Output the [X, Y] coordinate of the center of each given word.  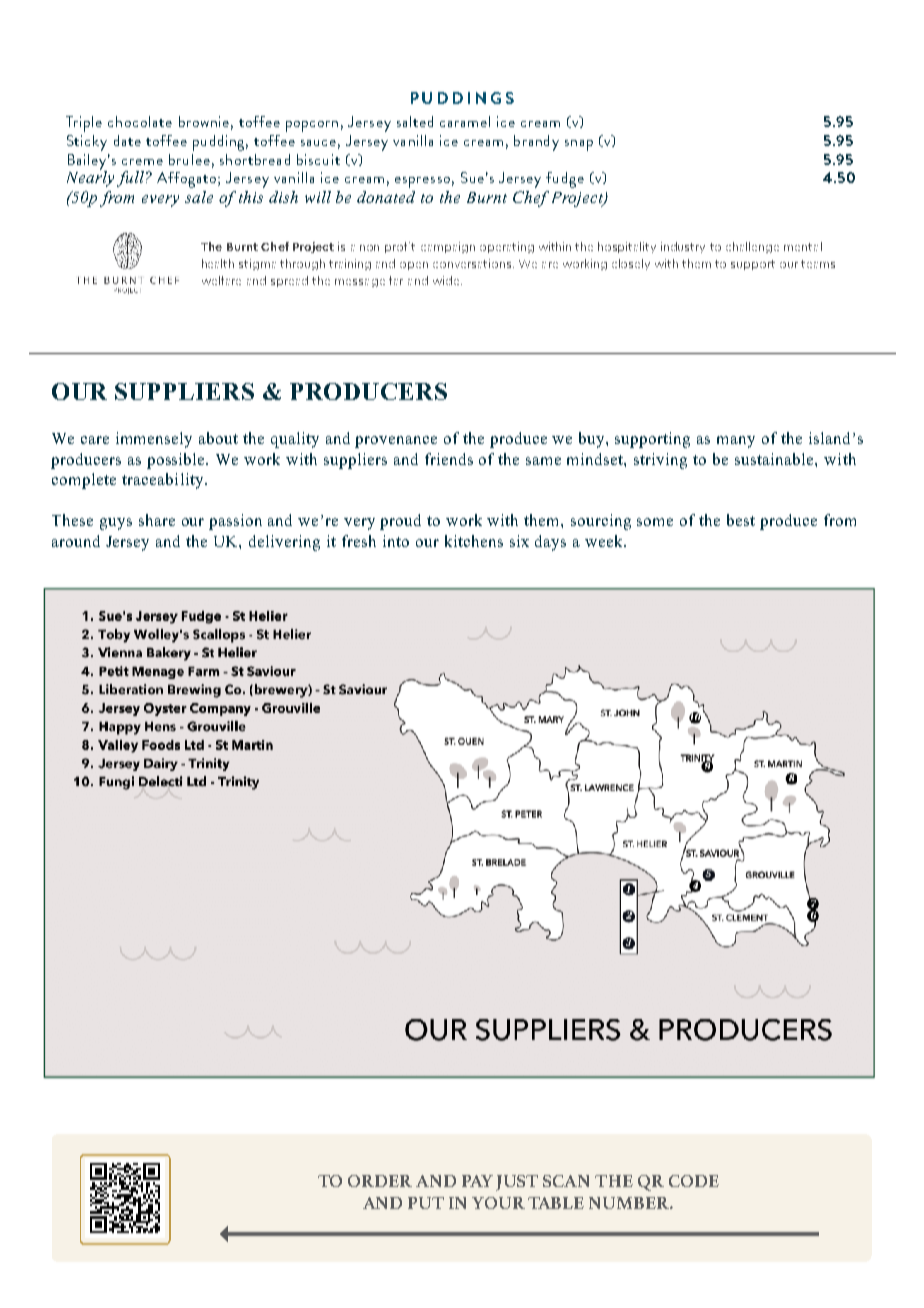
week [605, 541]
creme [142, 162]
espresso [422, 182]
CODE [694, 1181]
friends [449, 459]
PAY [477, 1181]
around [76, 541]
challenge [752, 247]
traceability [164, 481]
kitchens [474, 541]
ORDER [380, 1181]
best [741, 520]
